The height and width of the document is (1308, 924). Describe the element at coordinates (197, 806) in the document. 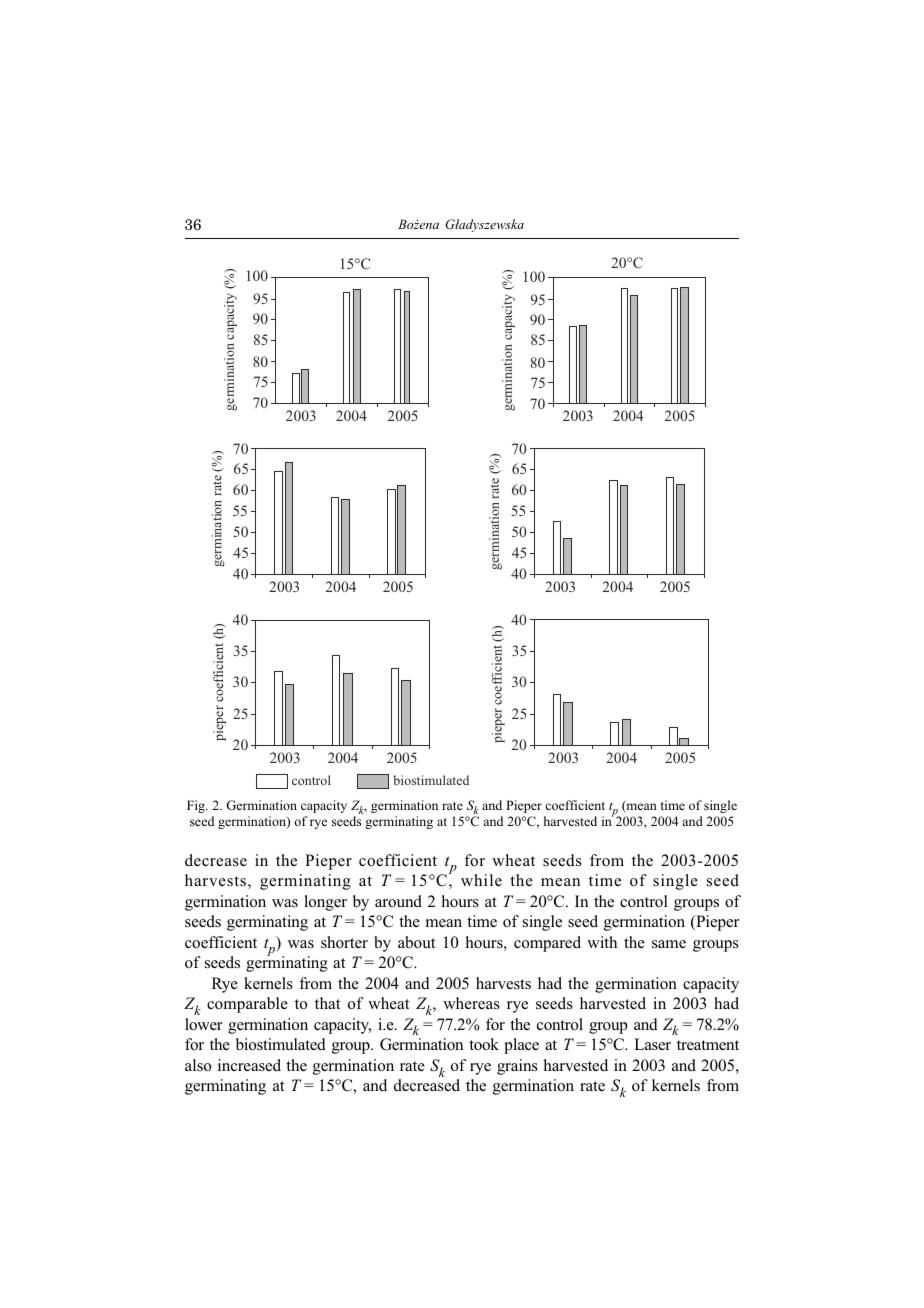

I see `Fig` at that location.
